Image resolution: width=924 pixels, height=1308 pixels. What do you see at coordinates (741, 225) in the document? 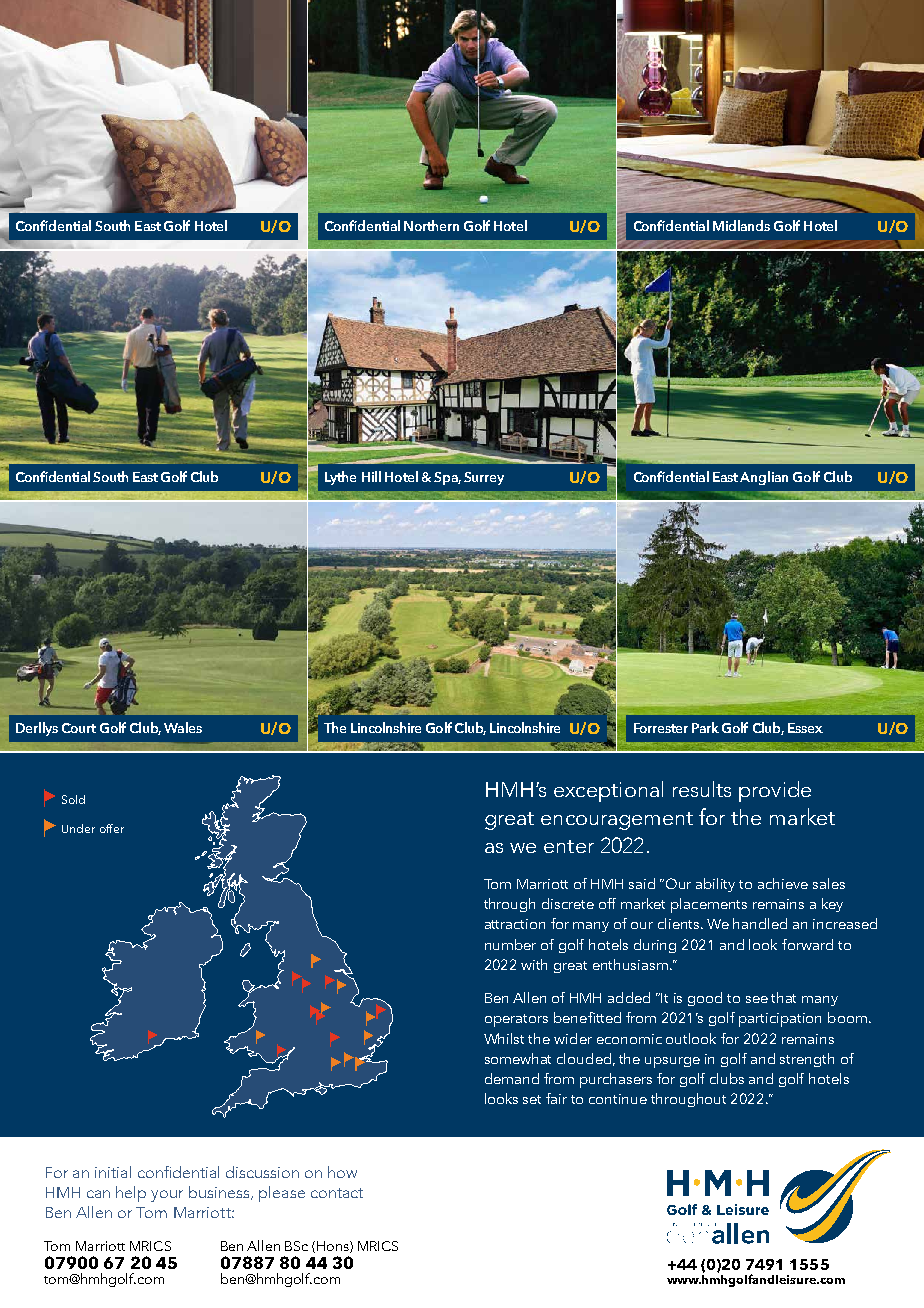
I see `Midlands` at bounding box center [741, 225].
